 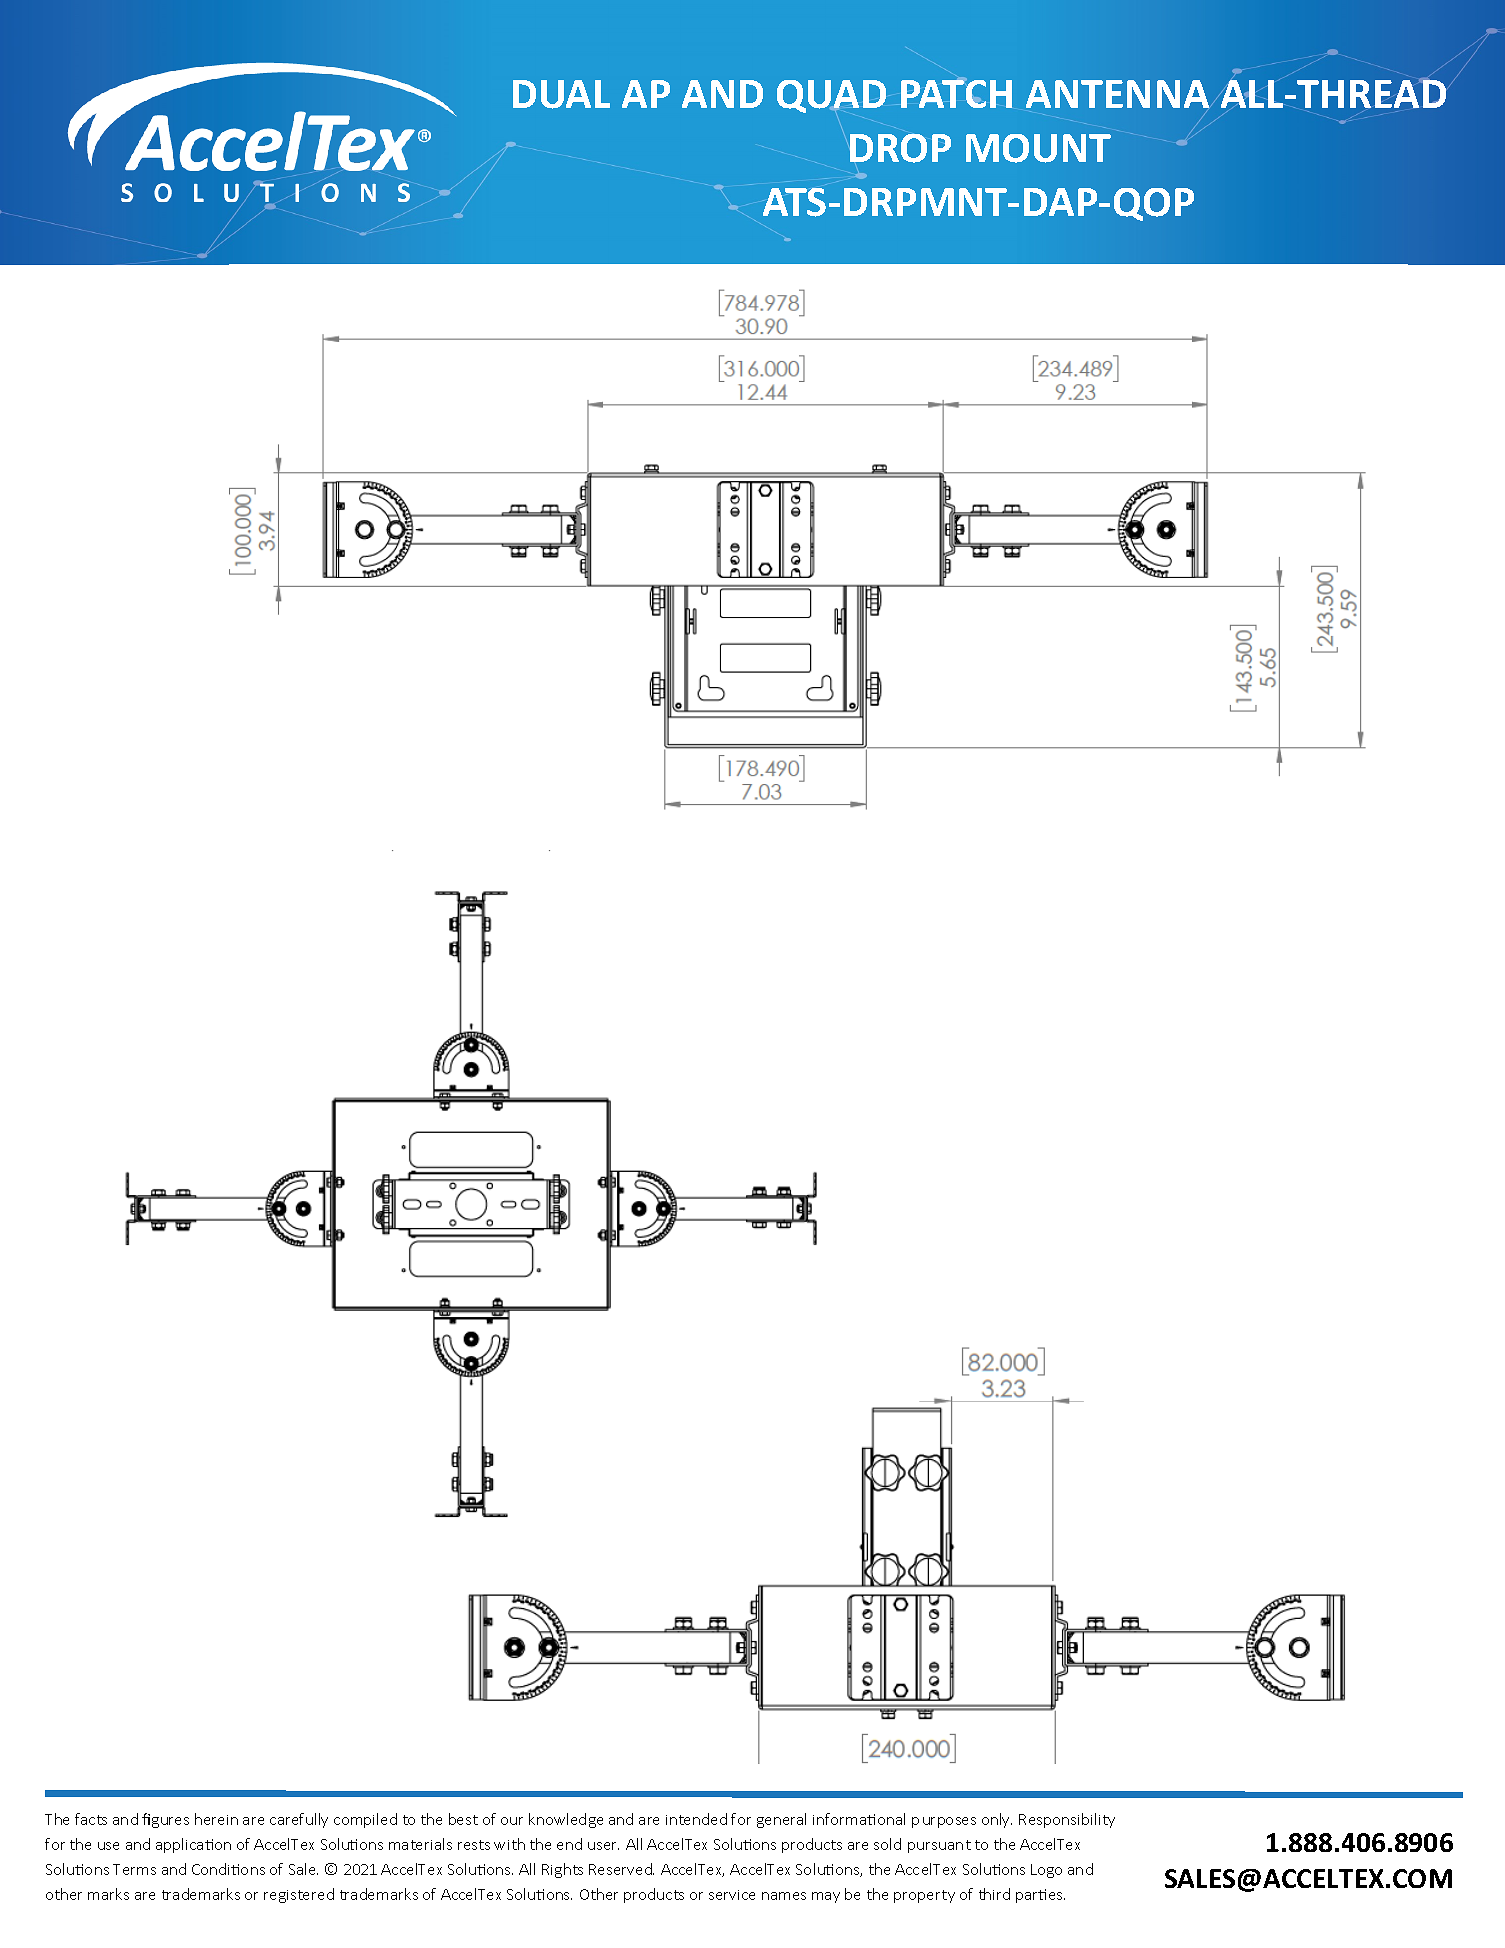 I want to click on DROP, so click(x=900, y=148).
